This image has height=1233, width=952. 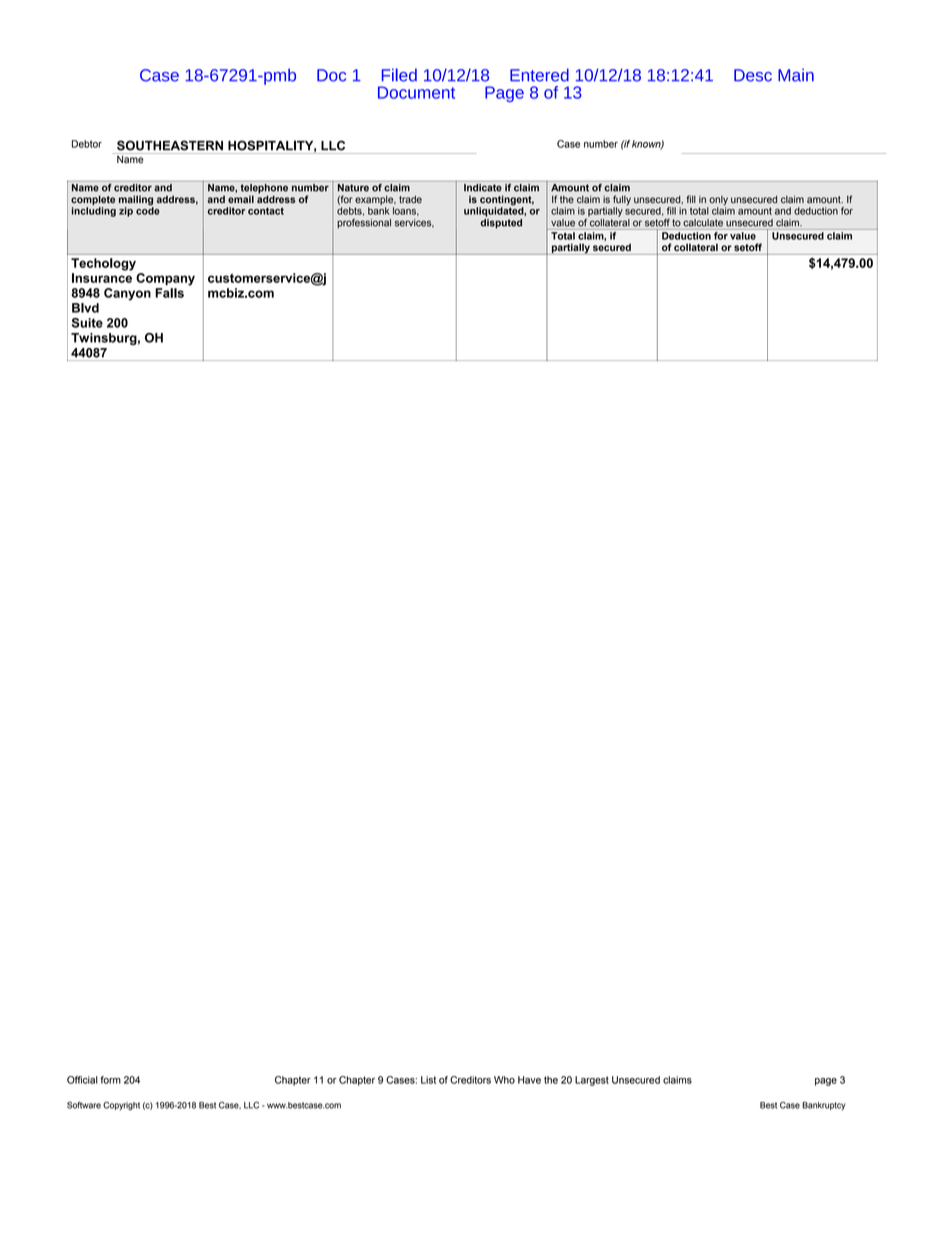 What do you see at coordinates (87, 323) in the image?
I see `Suite` at bounding box center [87, 323].
